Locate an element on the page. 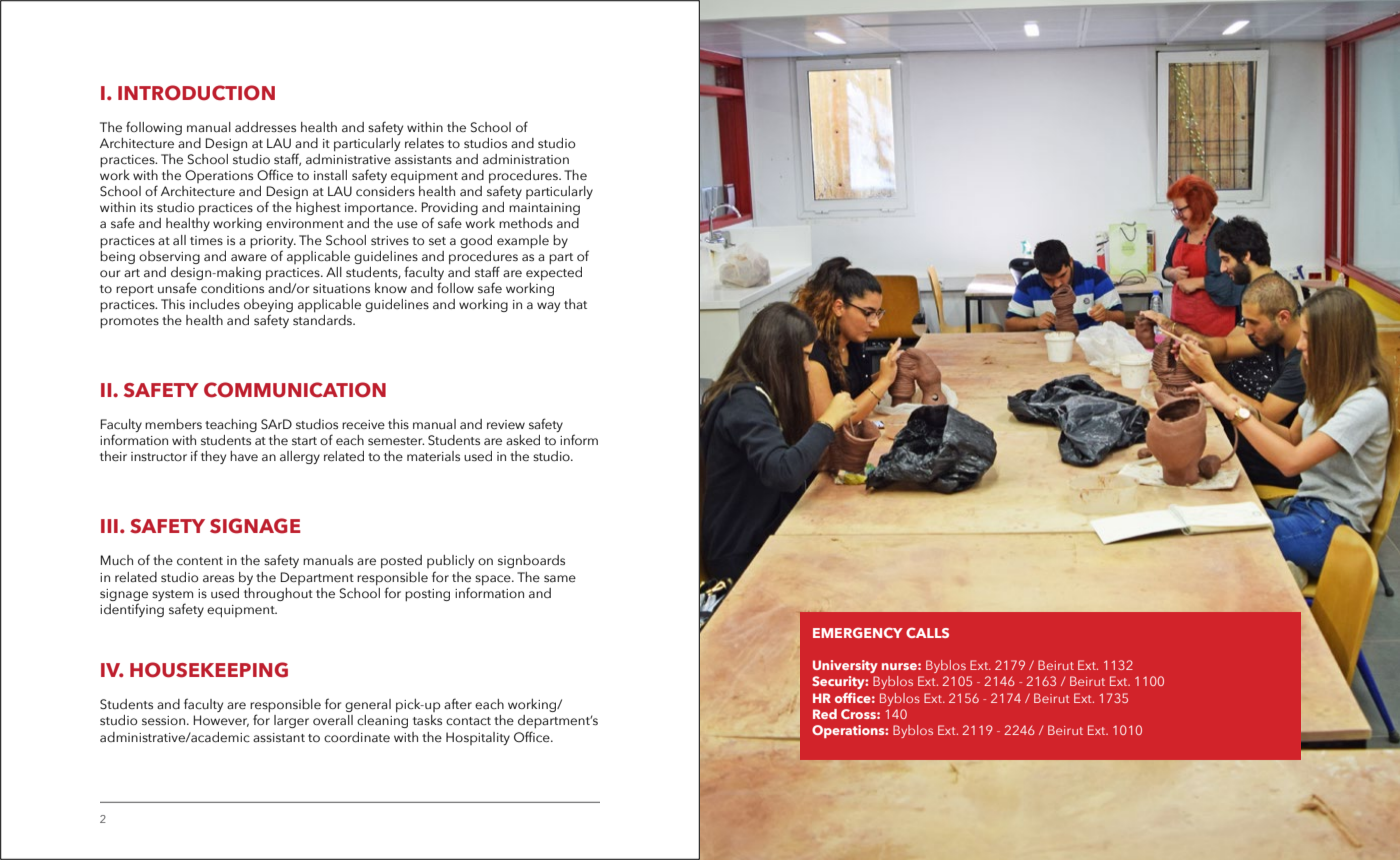 This page has height=860, width=1400. However is located at coordinates (221, 721).
